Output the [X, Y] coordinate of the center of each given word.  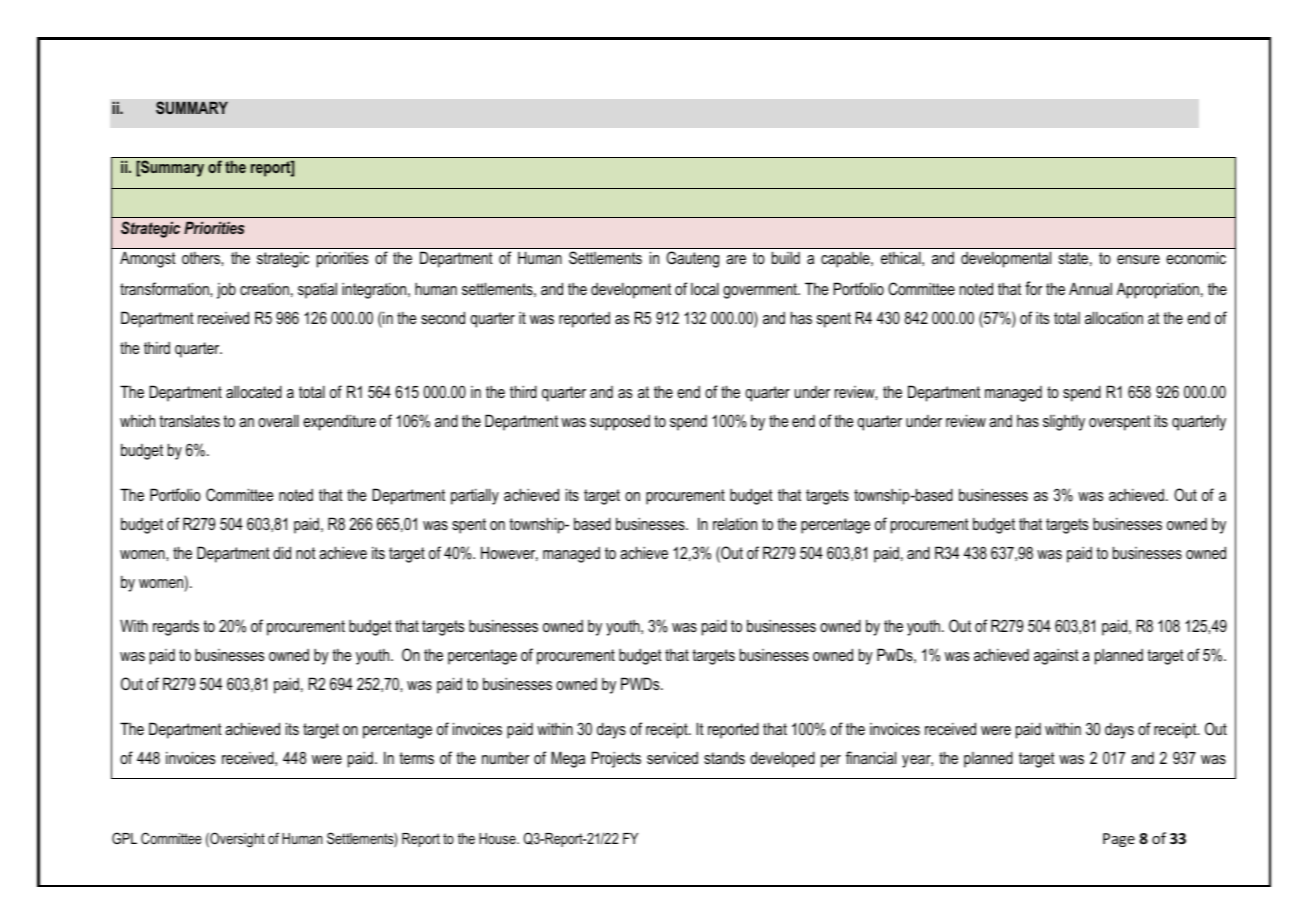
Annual [1090, 288]
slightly [1064, 422]
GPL [124, 838]
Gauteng [692, 259]
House [498, 838]
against [1056, 656]
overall [278, 420]
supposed [620, 423]
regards [176, 628]
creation [264, 288]
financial [871, 757]
